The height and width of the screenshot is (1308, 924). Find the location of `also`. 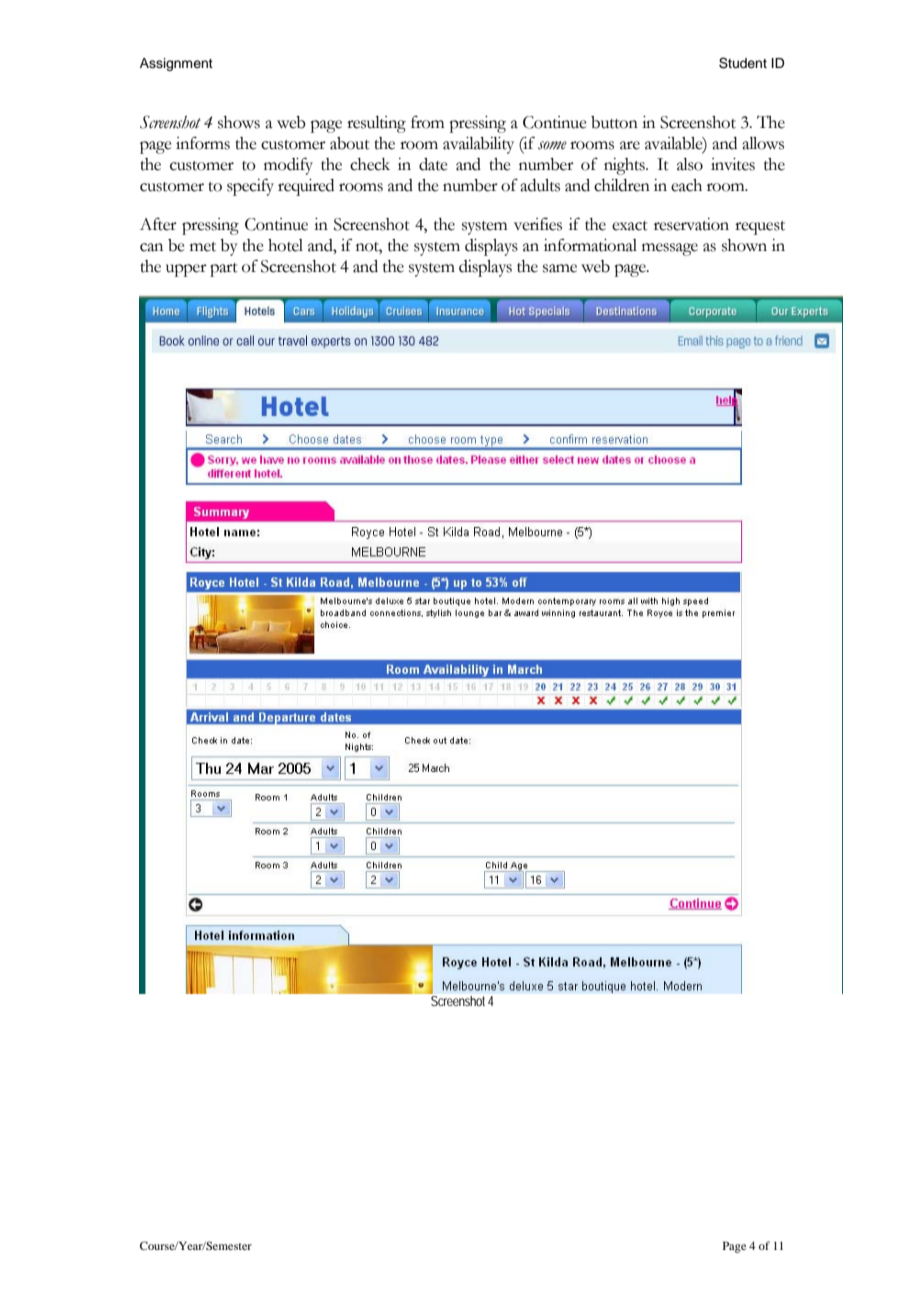

also is located at coordinates (690, 164).
